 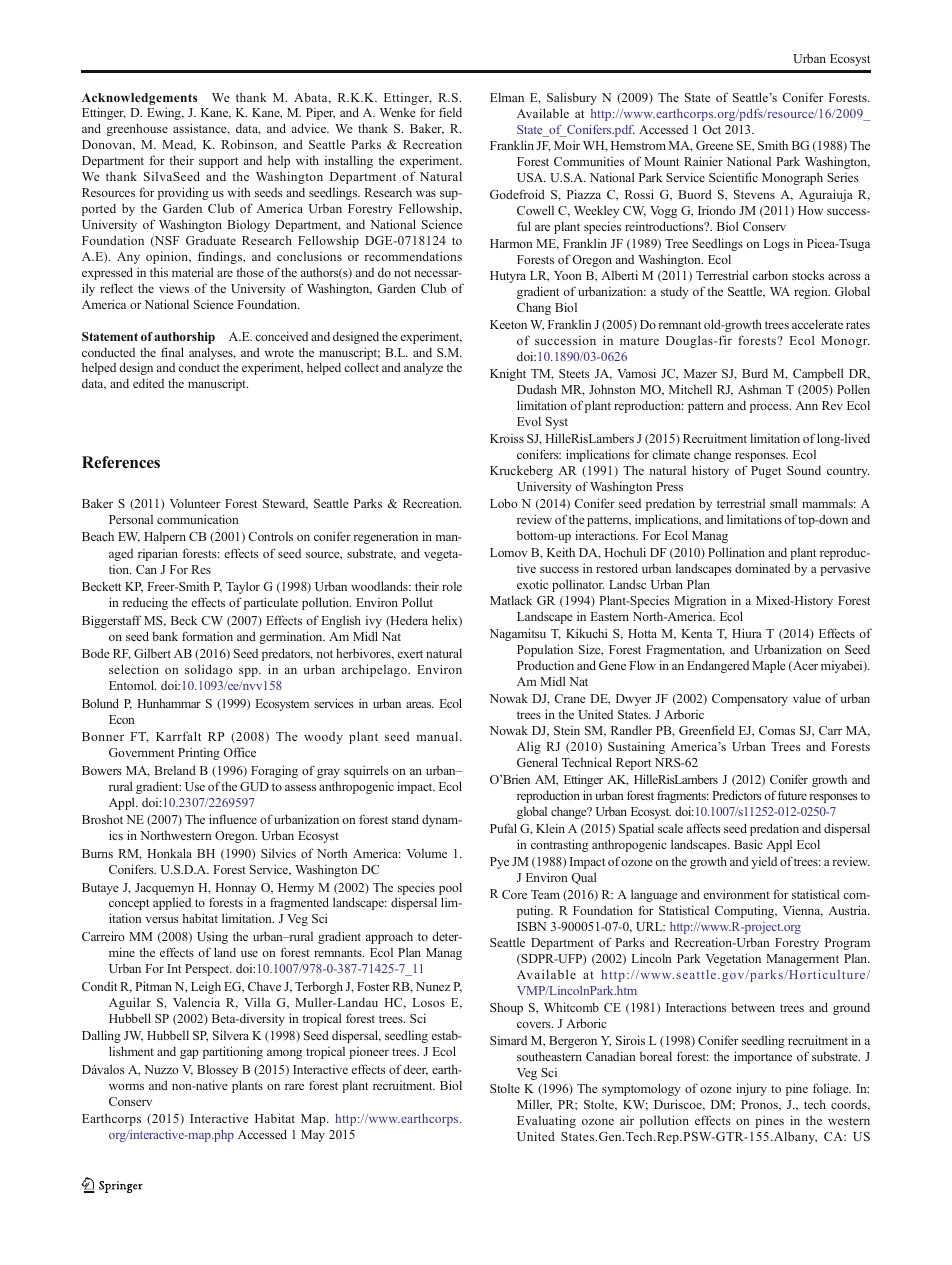 What do you see at coordinates (711, 129) in the page?
I see `Oct` at bounding box center [711, 129].
